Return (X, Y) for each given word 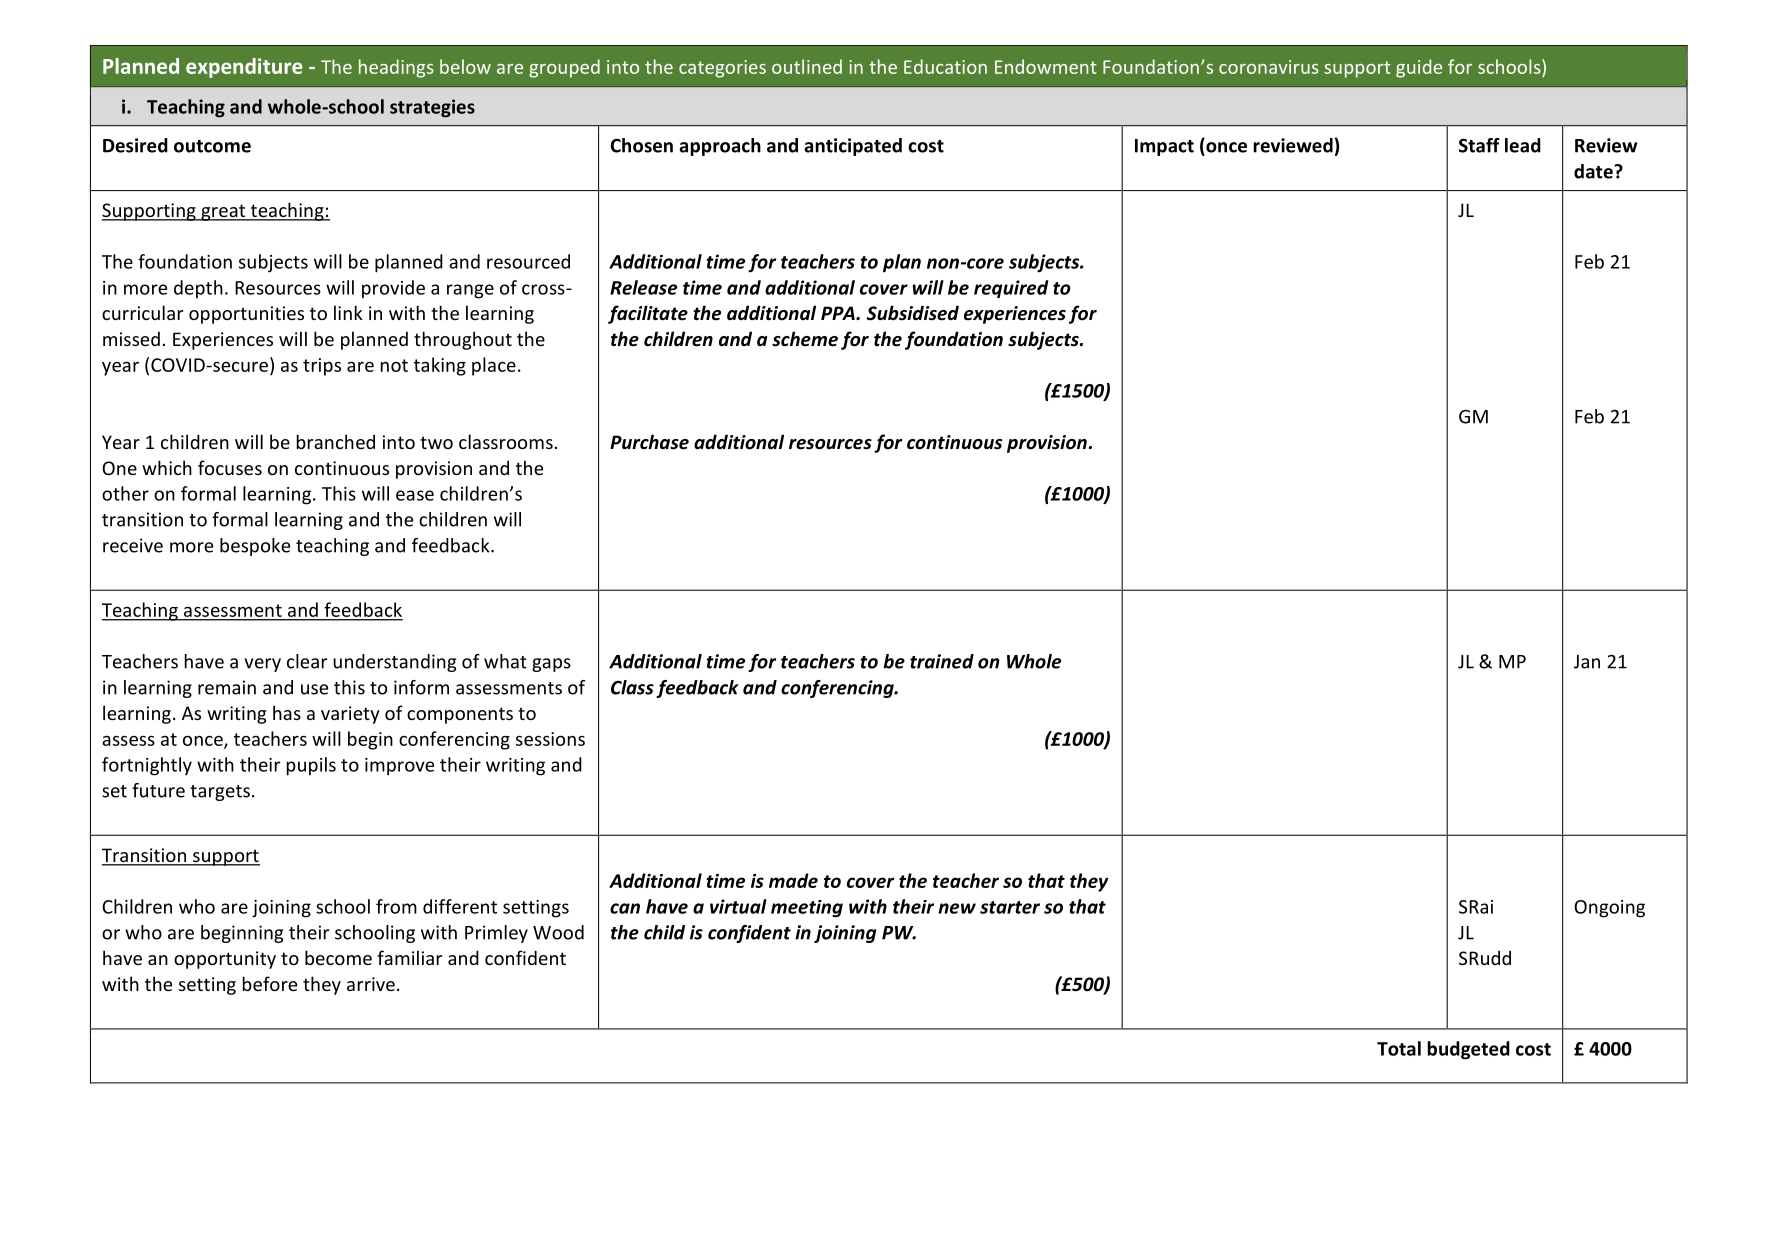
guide (1419, 68)
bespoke (255, 547)
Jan (1587, 662)
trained (942, 661)
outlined (807, 66)
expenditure (244, 68)
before (270, 983)
